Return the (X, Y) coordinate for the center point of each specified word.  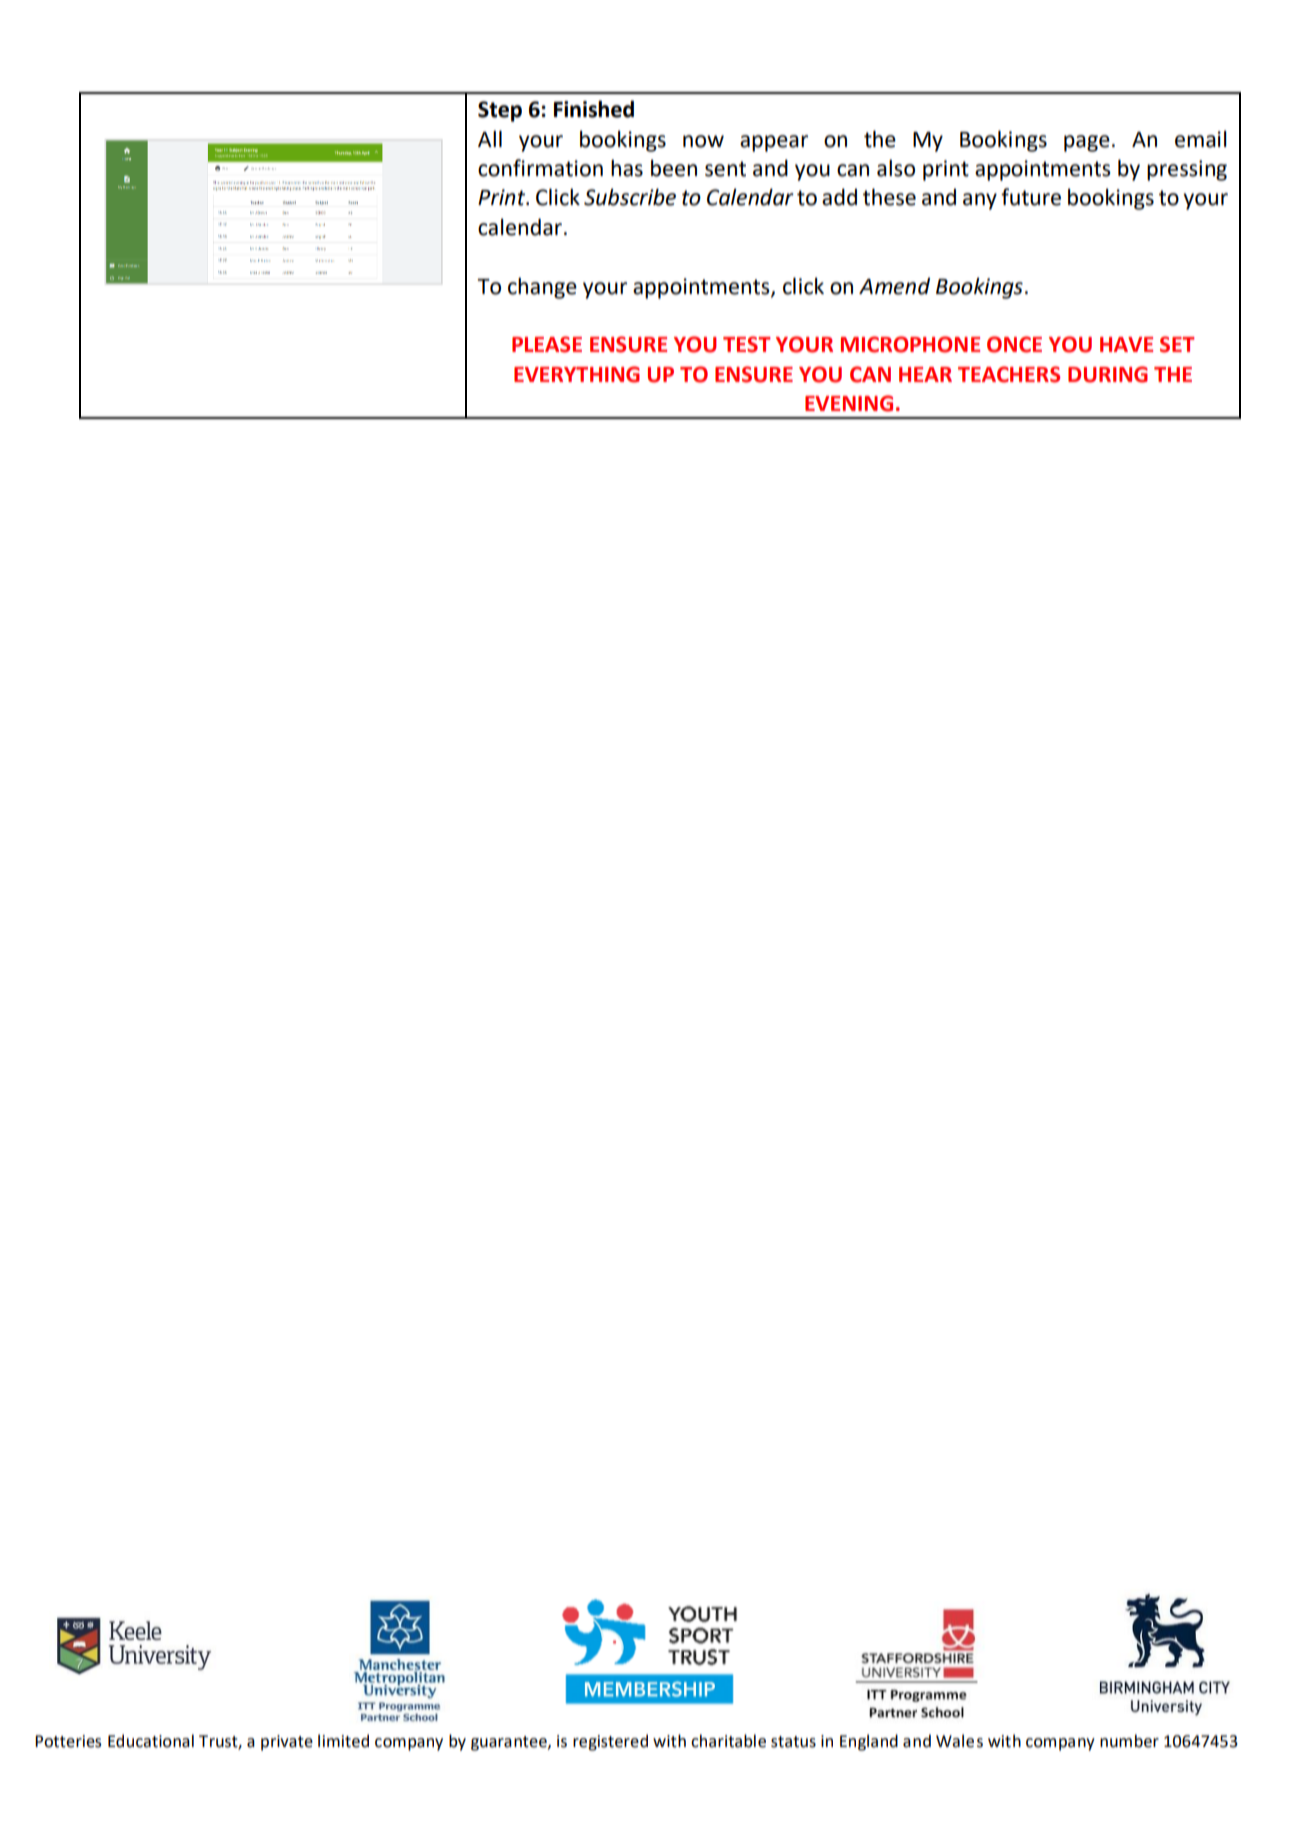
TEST (747, 344)
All (490, 138)
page (1087, 143)
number (1129, 1741)
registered (610, 1742)
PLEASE (547, 344)
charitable (728, 1741)
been (674, 168)
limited (343, 1741)
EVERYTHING (577, 374)
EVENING (849, 403)
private (287, 1743)
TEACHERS (1009, 374)
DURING (1108, 374)
